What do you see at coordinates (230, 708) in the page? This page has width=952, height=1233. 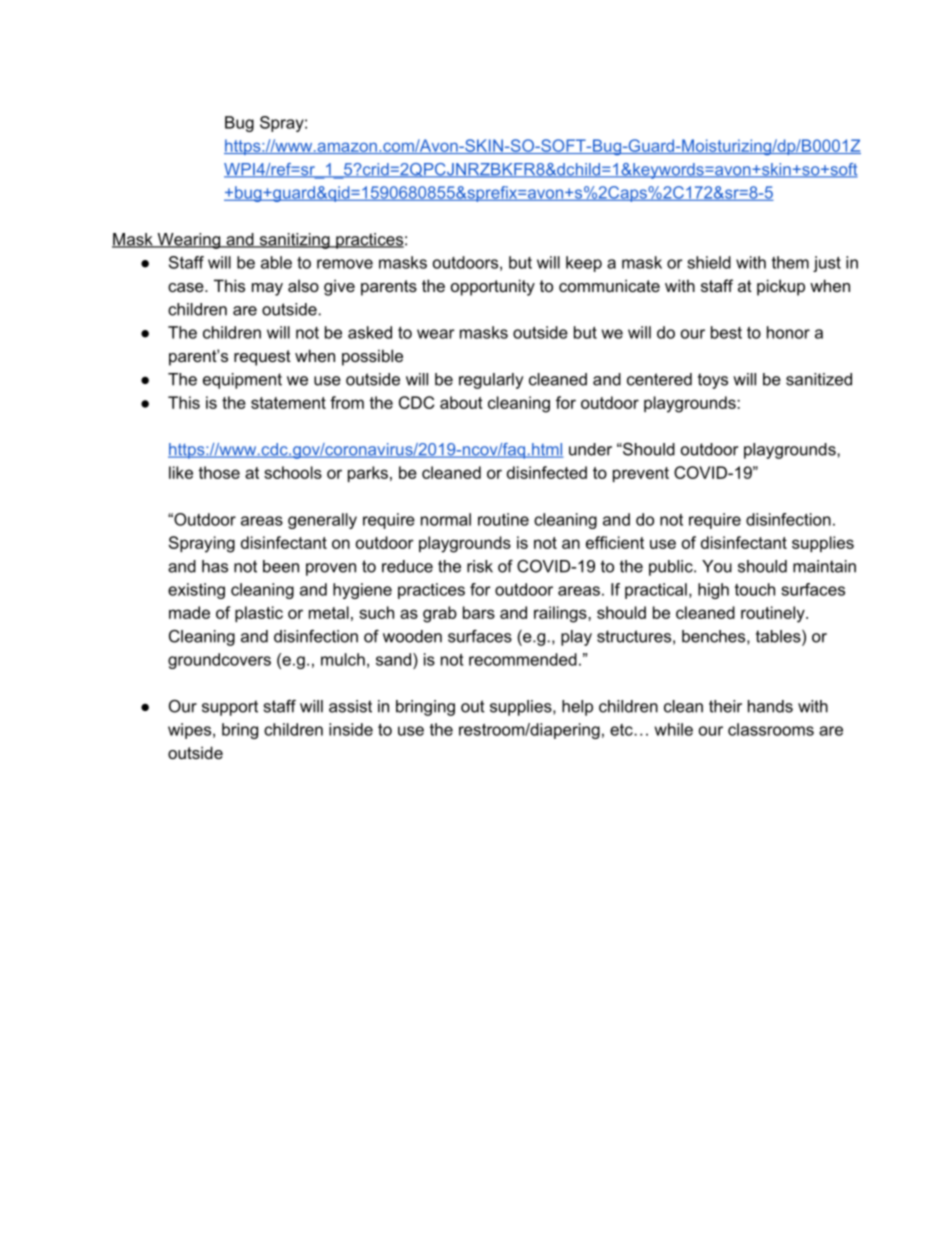 I see `support` at bounding box center [230, 708].
